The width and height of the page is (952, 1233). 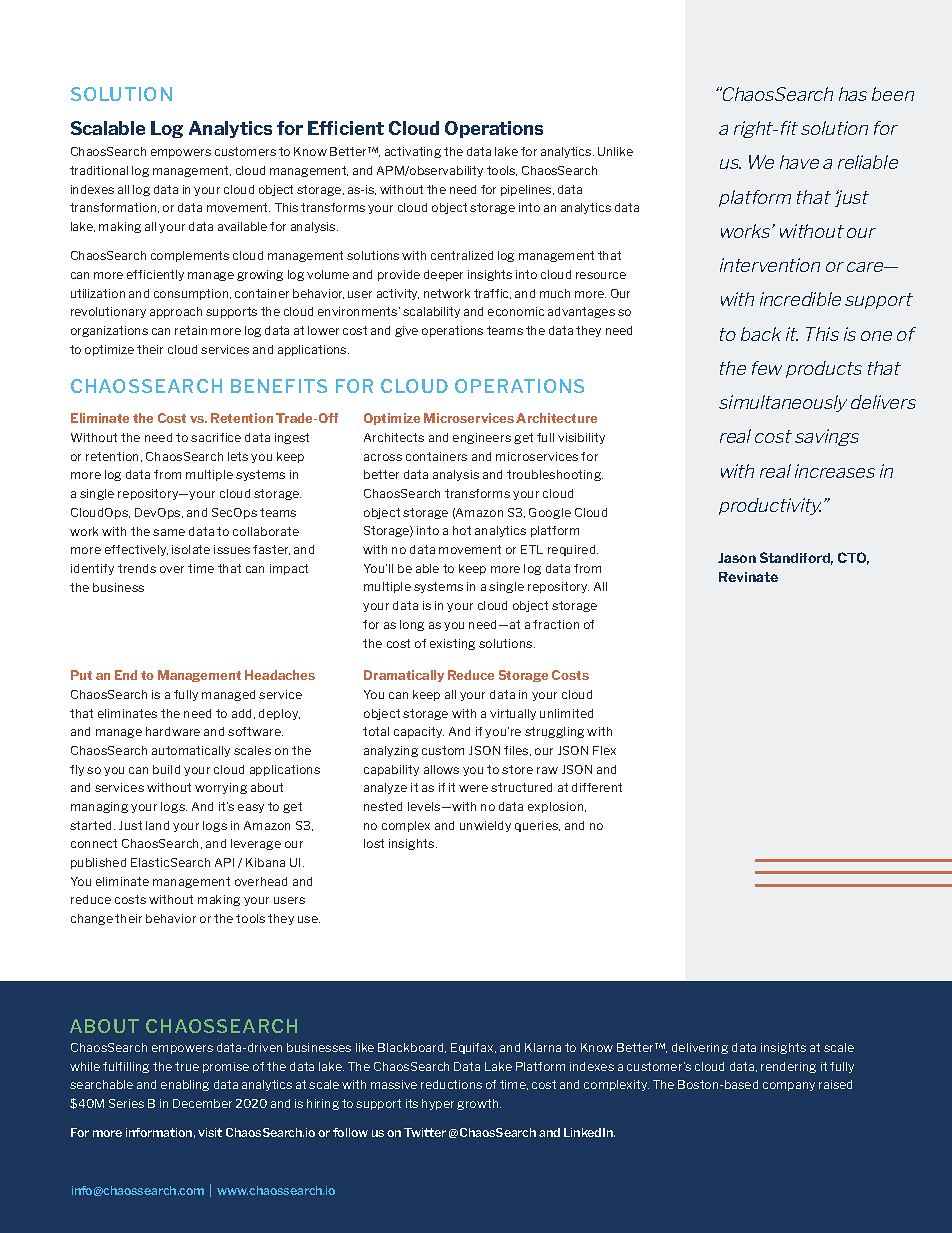 I want to click on were, so click(x=473, y=788).
